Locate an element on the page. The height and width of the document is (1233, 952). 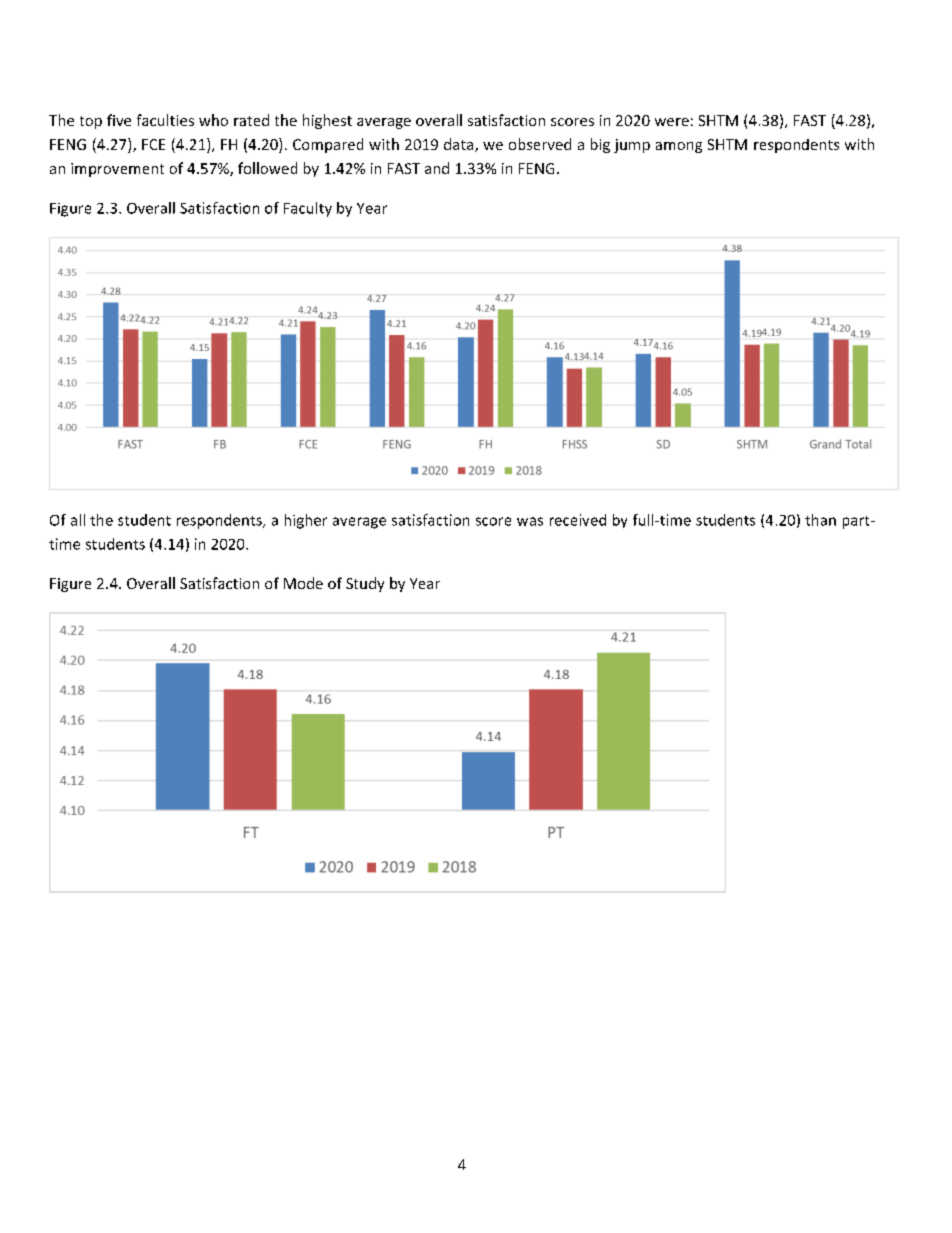
among is located at coordinates (679, 147).
